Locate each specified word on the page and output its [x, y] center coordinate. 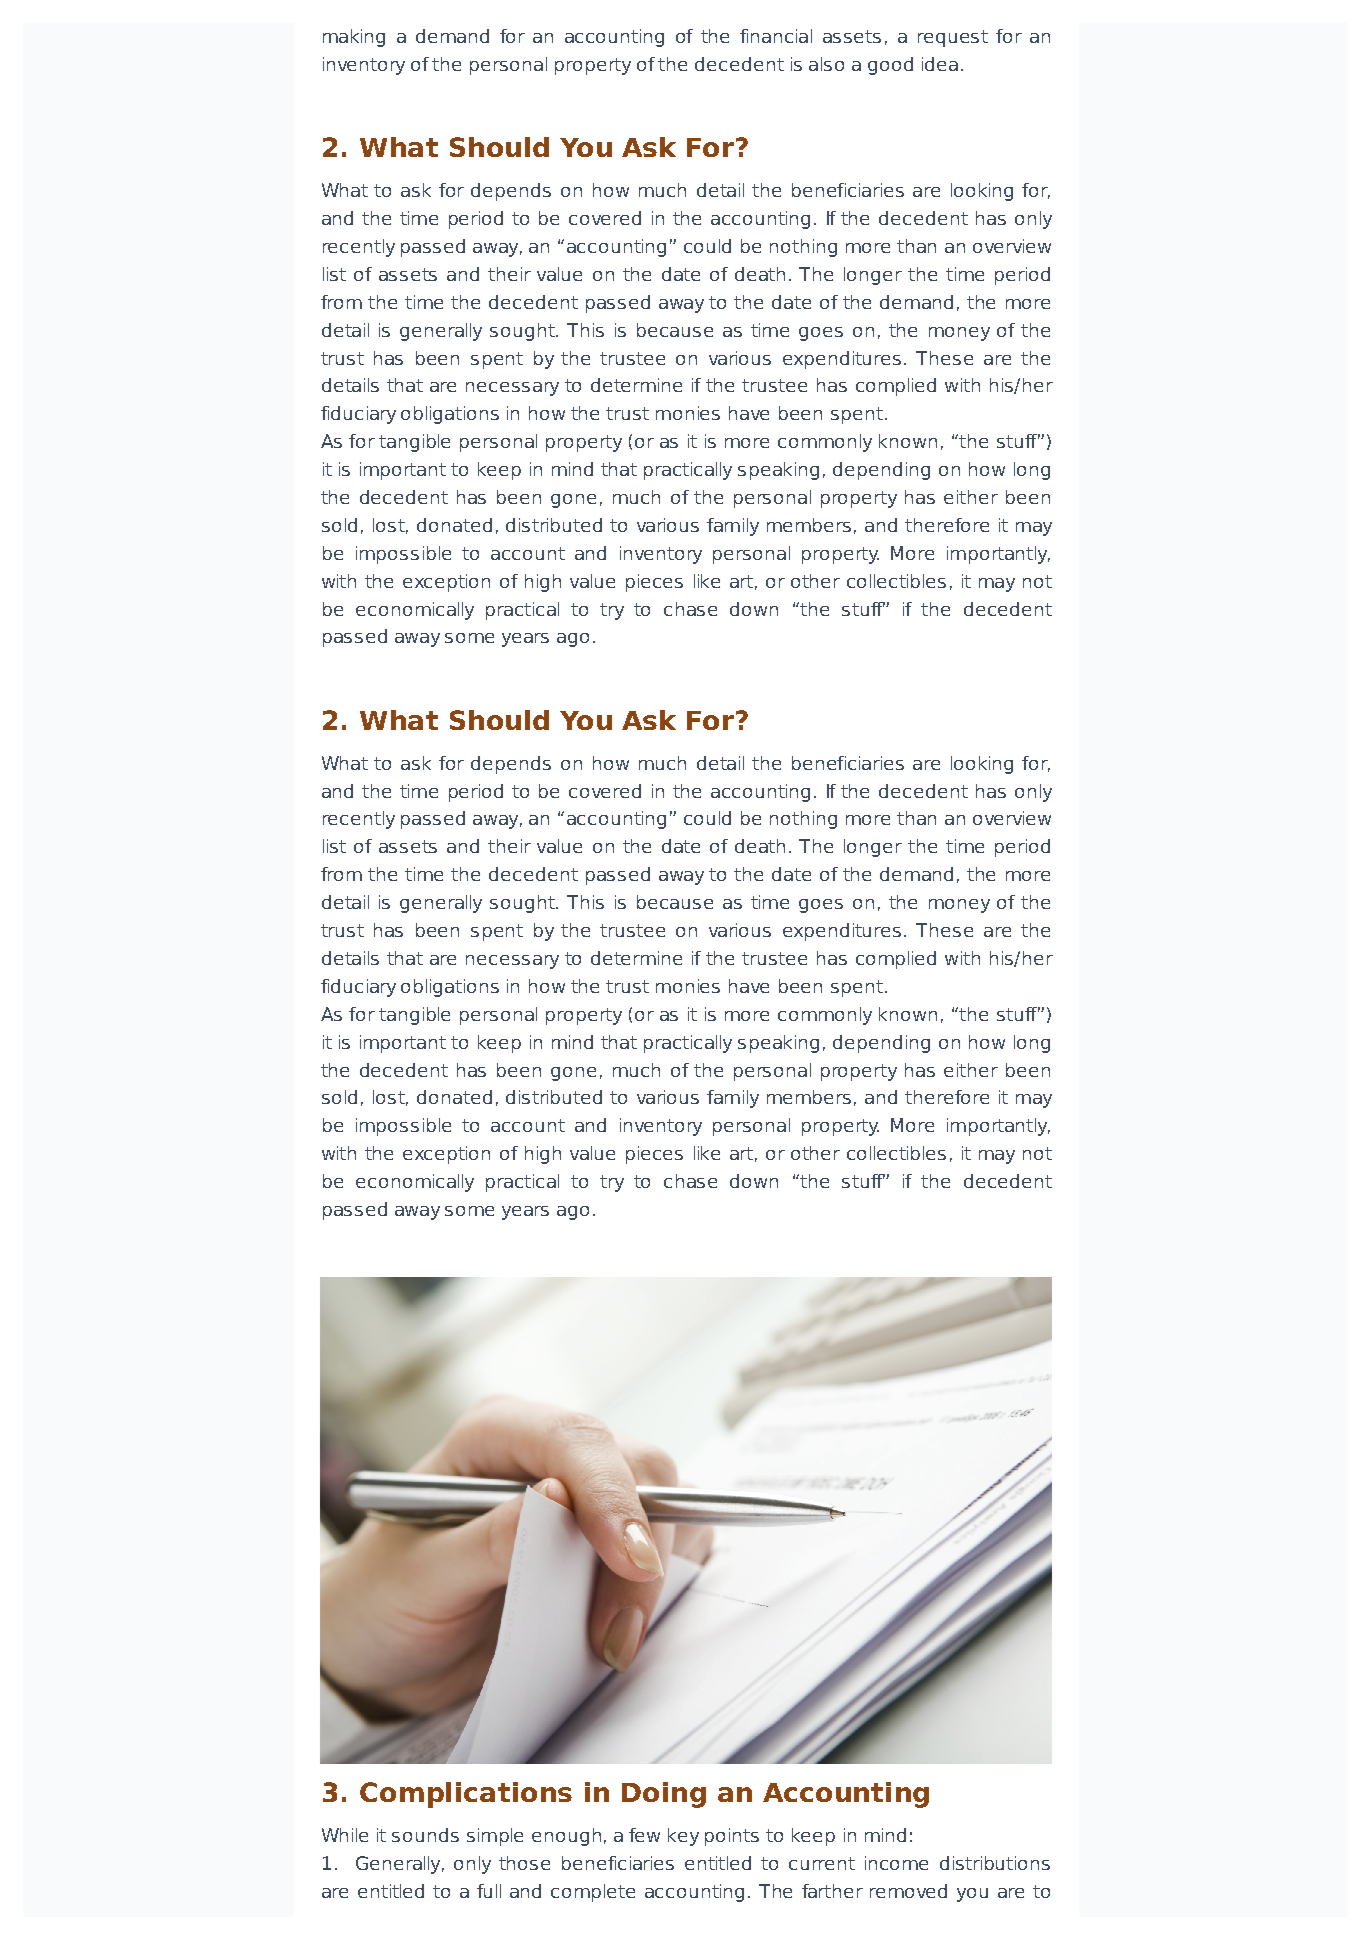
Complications [466, 1795]
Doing [664, 1795]
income [896, 1863]
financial [776, 36]
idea [940, 64]
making [354, 38]
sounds [425, 1835]
